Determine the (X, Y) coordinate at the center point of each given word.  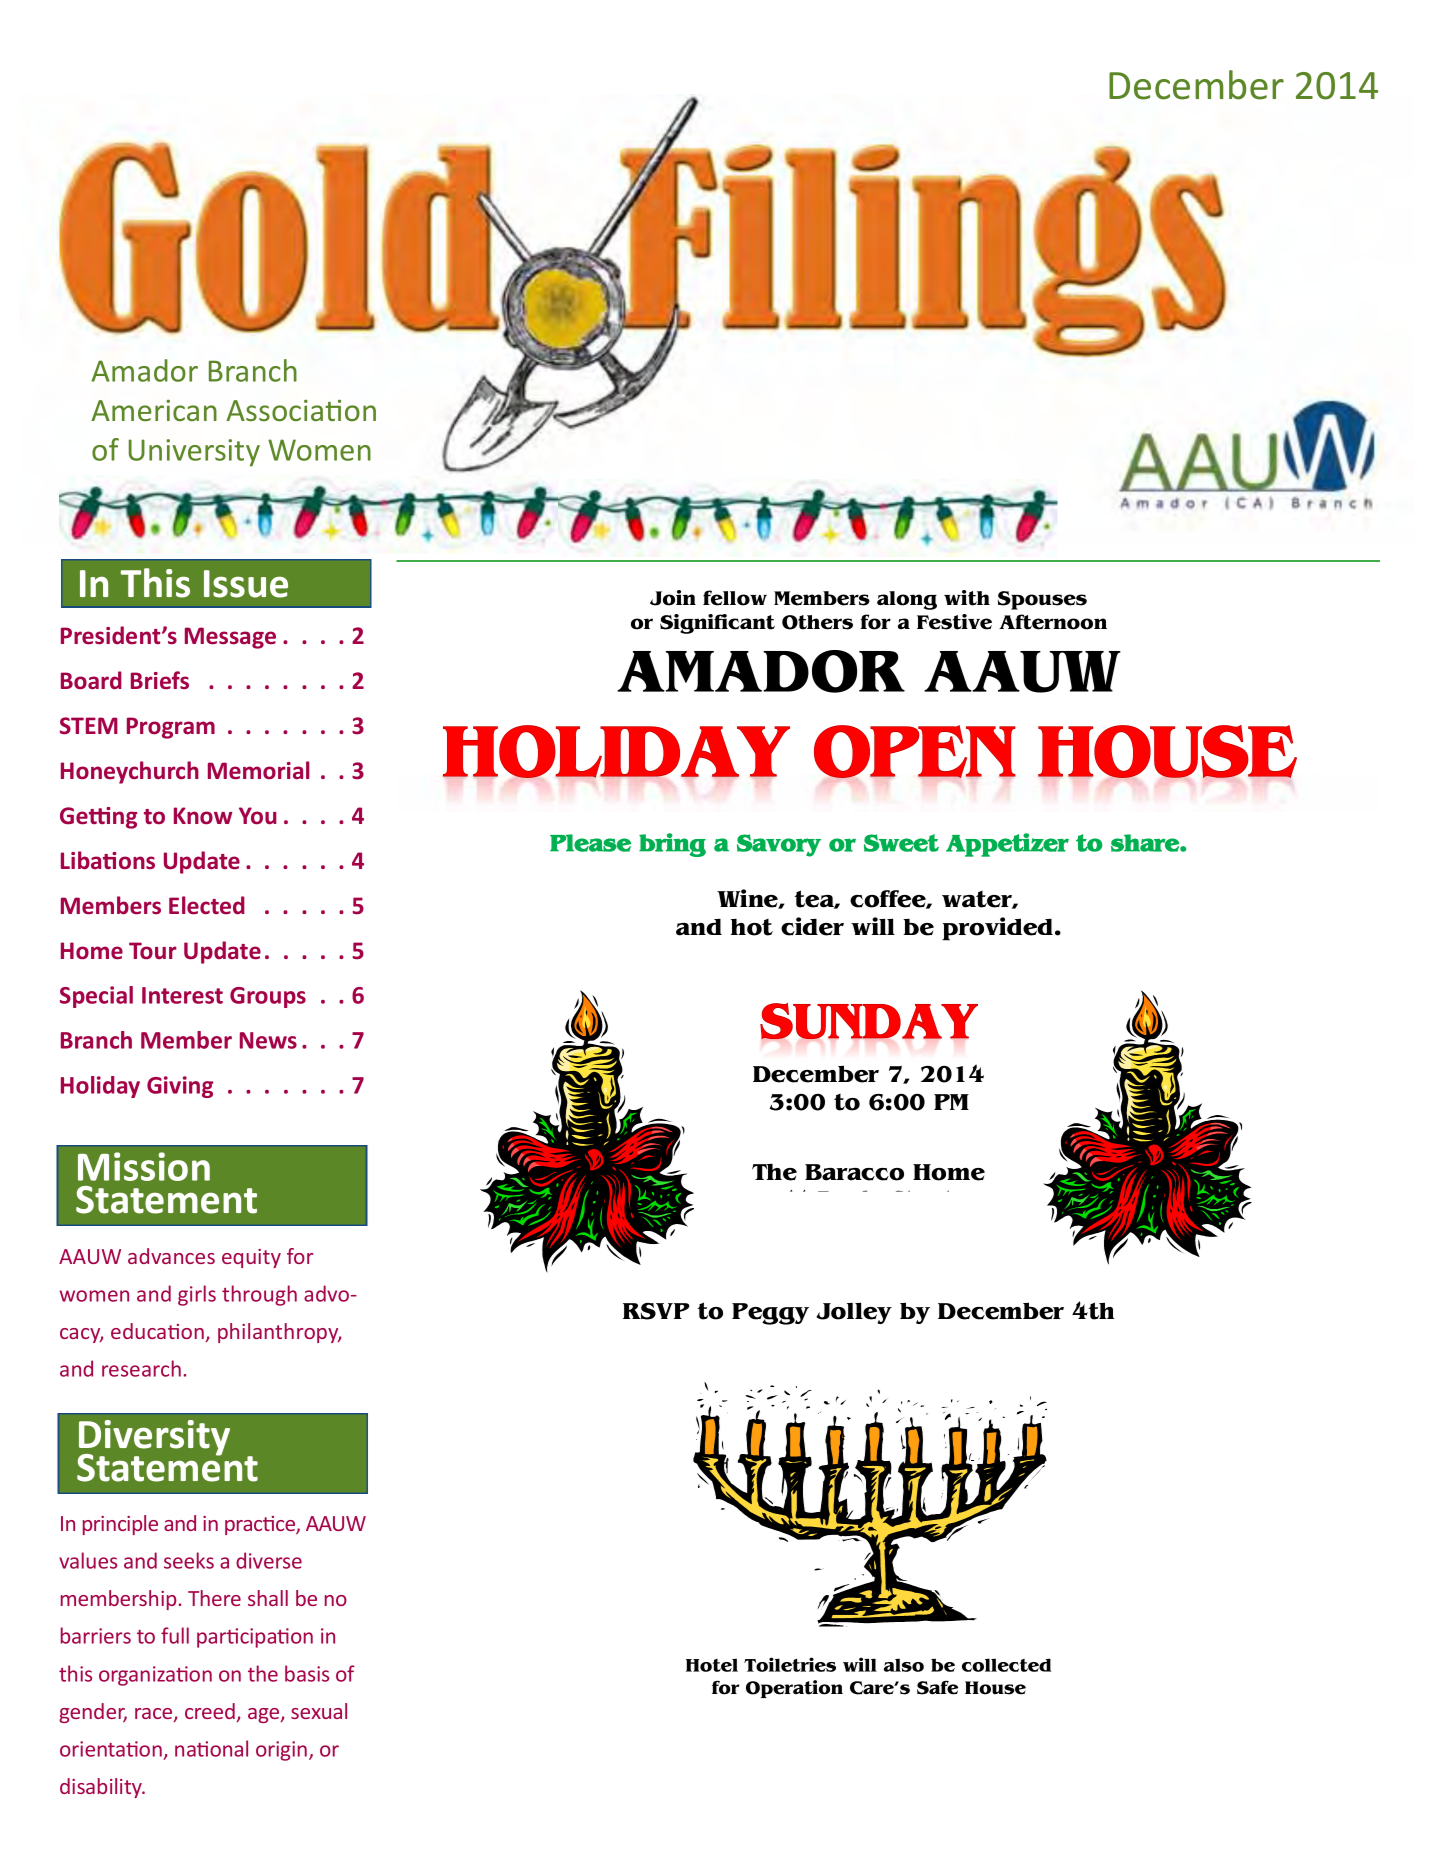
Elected (207, 905)
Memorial (259, 770)
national (211, 1748)
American (154, 410)
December (1196, 85)
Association (301, 410)
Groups (268, 997)
